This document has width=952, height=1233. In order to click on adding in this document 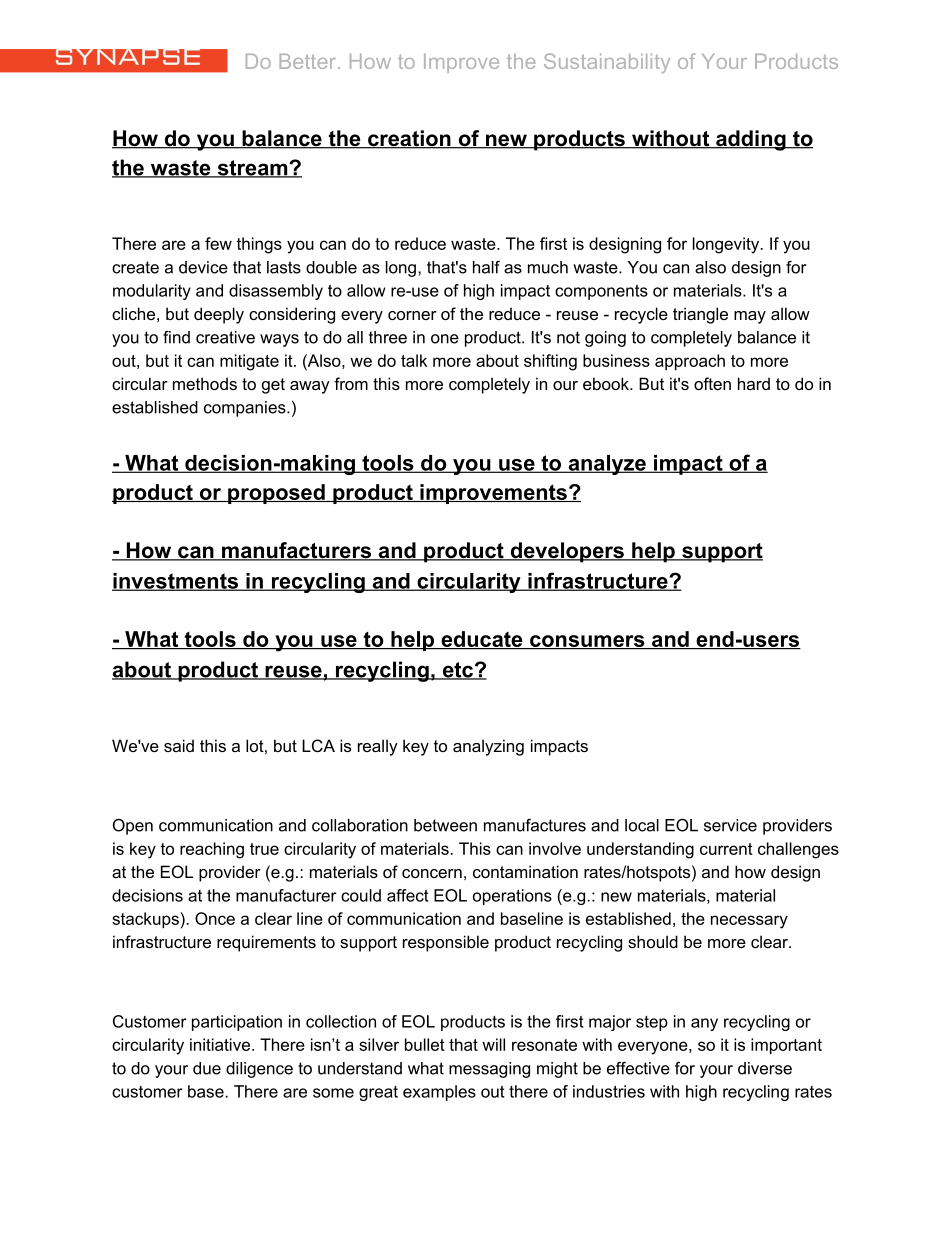, I will do `click(751, 140)`.
